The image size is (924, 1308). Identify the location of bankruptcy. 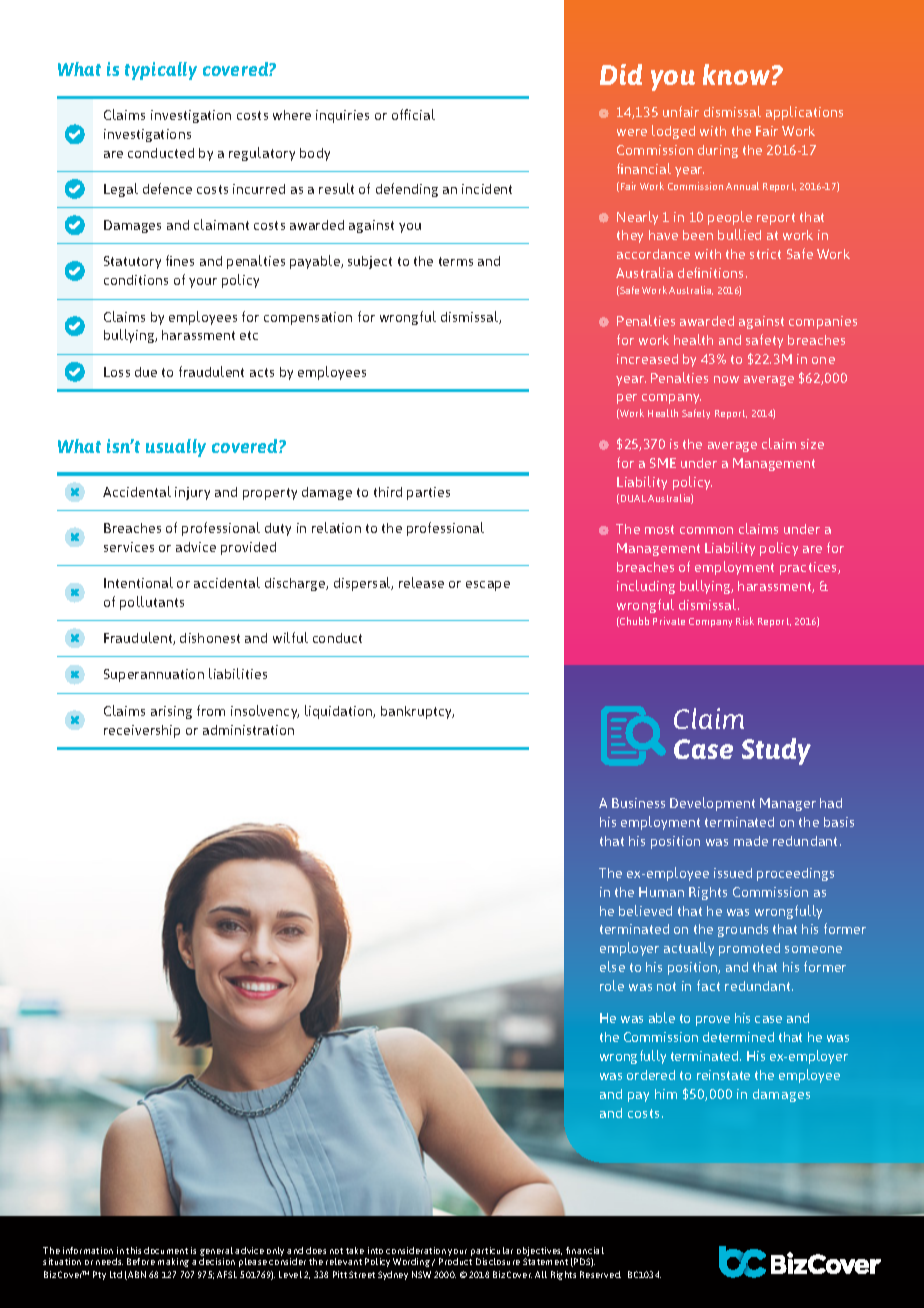
(417, 712).
